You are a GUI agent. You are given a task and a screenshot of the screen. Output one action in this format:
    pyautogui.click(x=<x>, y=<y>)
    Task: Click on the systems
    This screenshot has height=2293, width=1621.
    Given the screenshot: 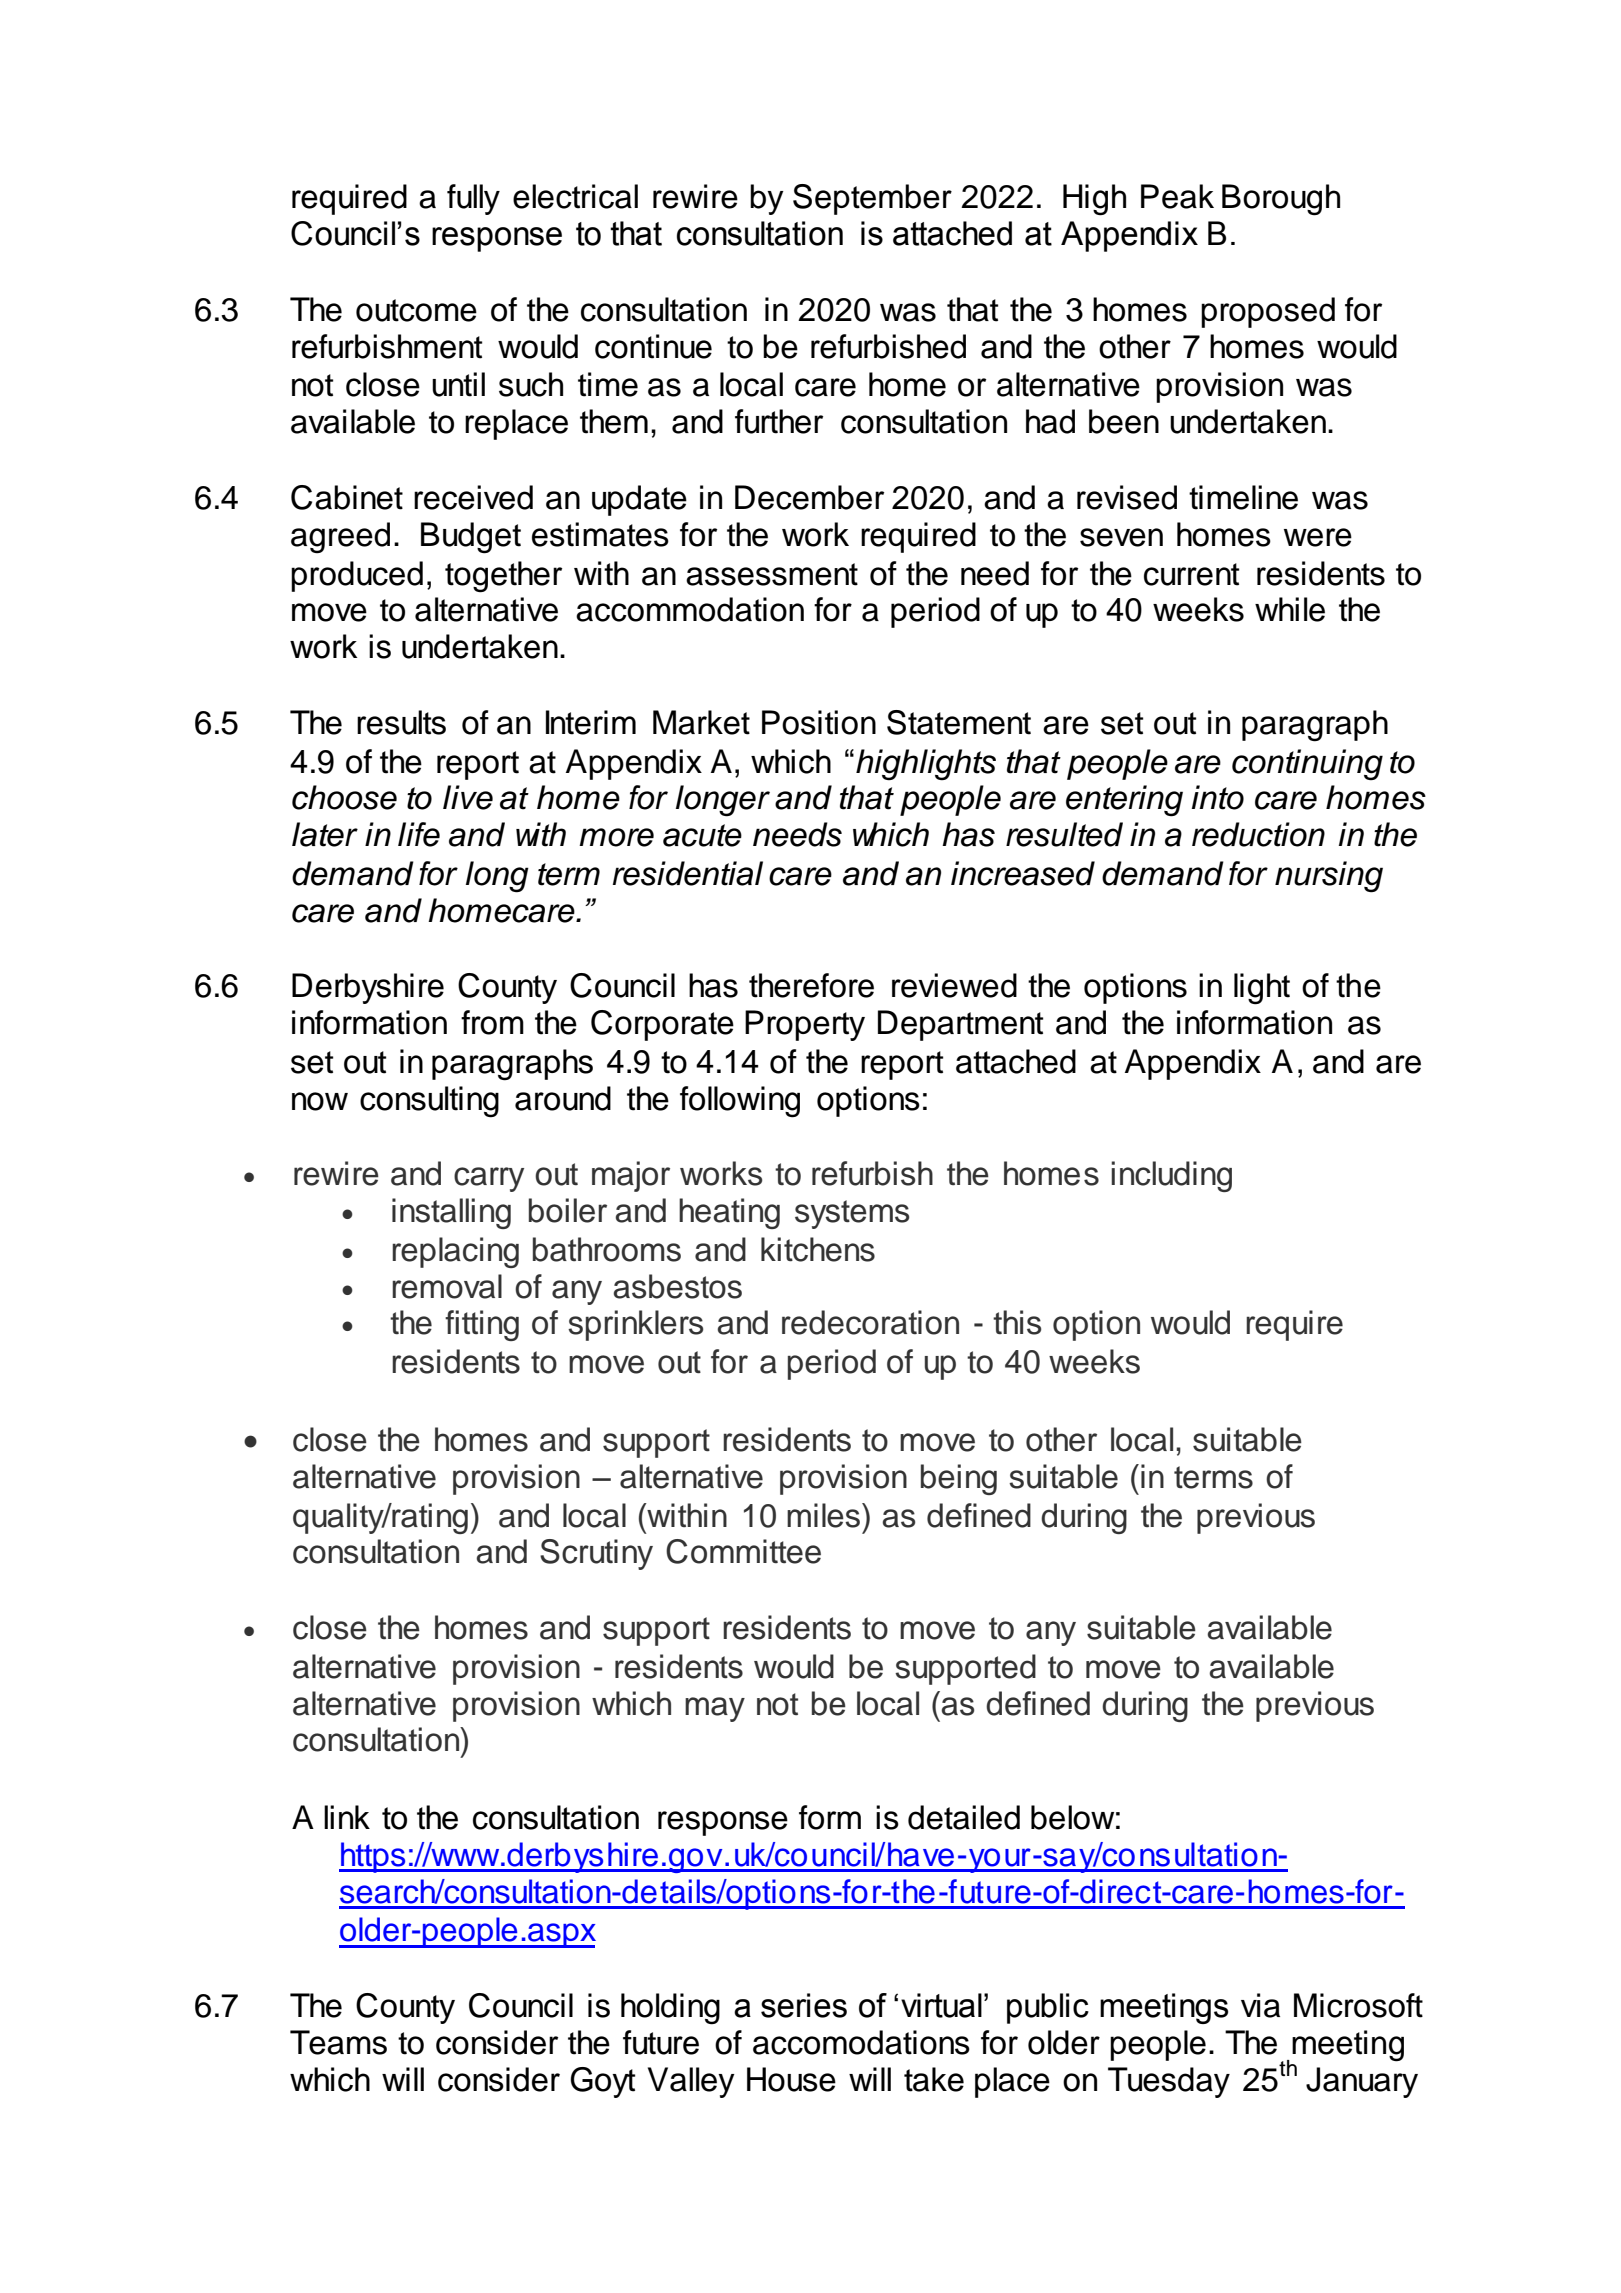 What is the action you would take?
    pyautogui.click(x=852, y=1214)
